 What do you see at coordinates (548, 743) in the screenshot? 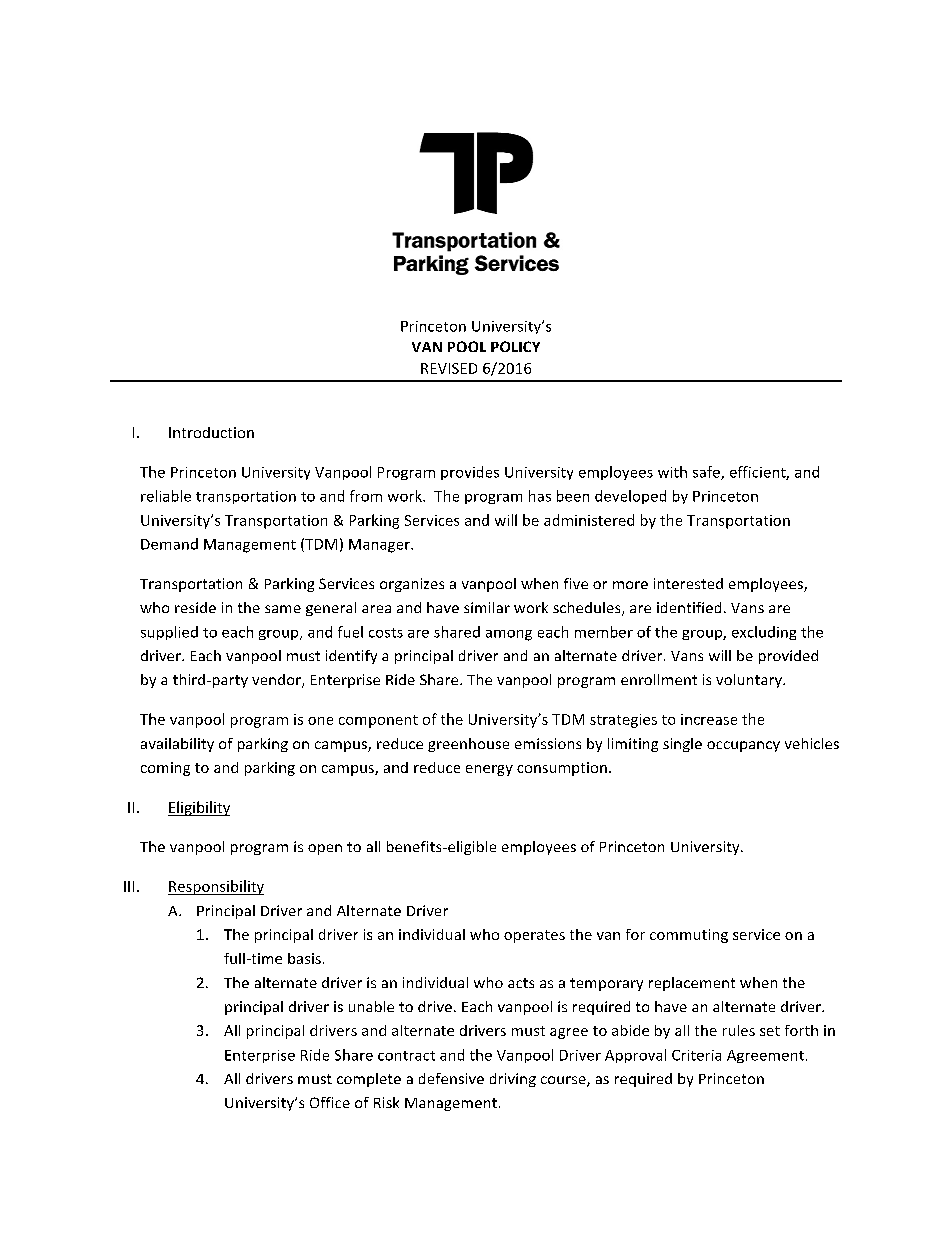
I see `emissions` at bounding box center [548, 743].
